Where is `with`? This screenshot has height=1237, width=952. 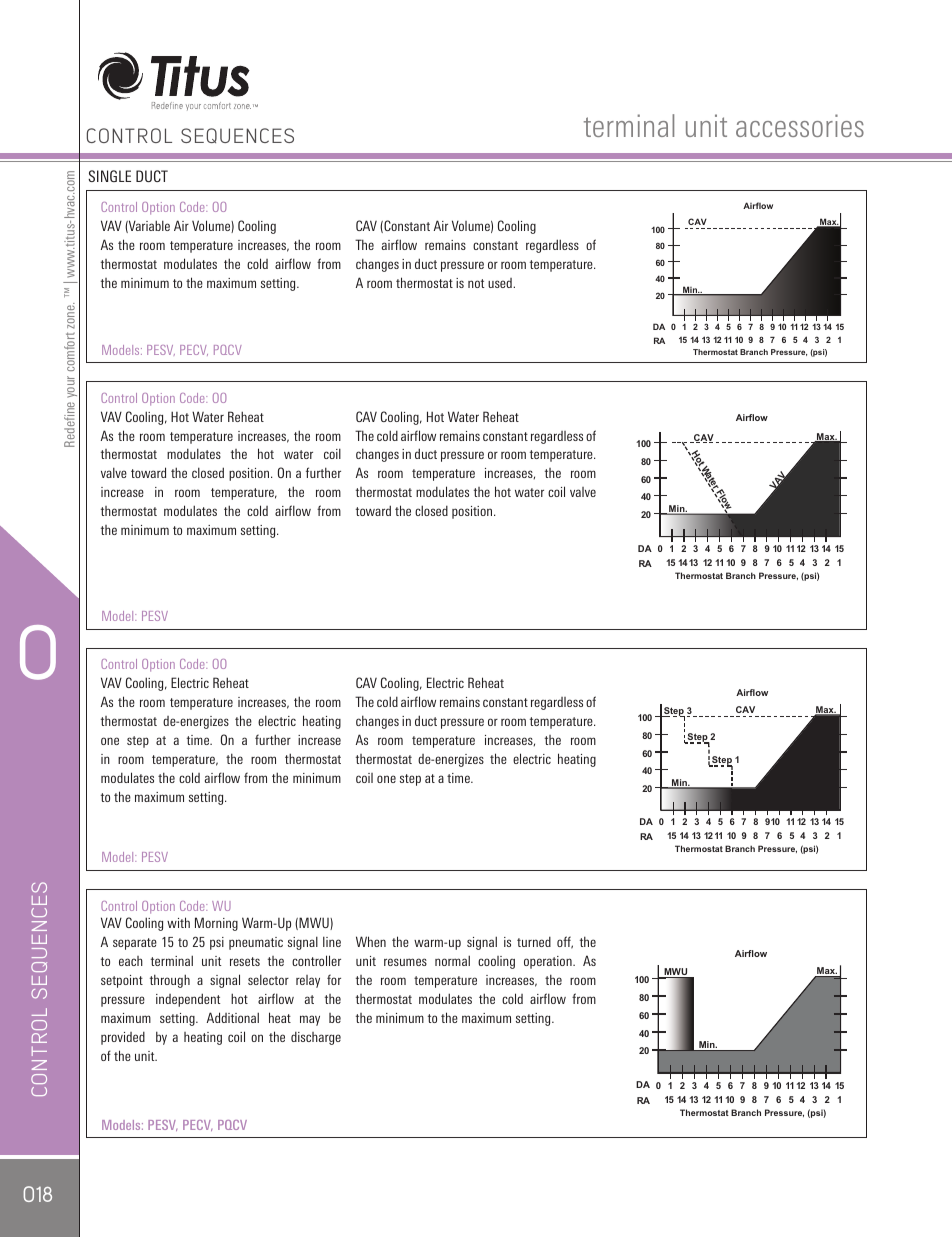 with is located at coordinates (178, 922).
